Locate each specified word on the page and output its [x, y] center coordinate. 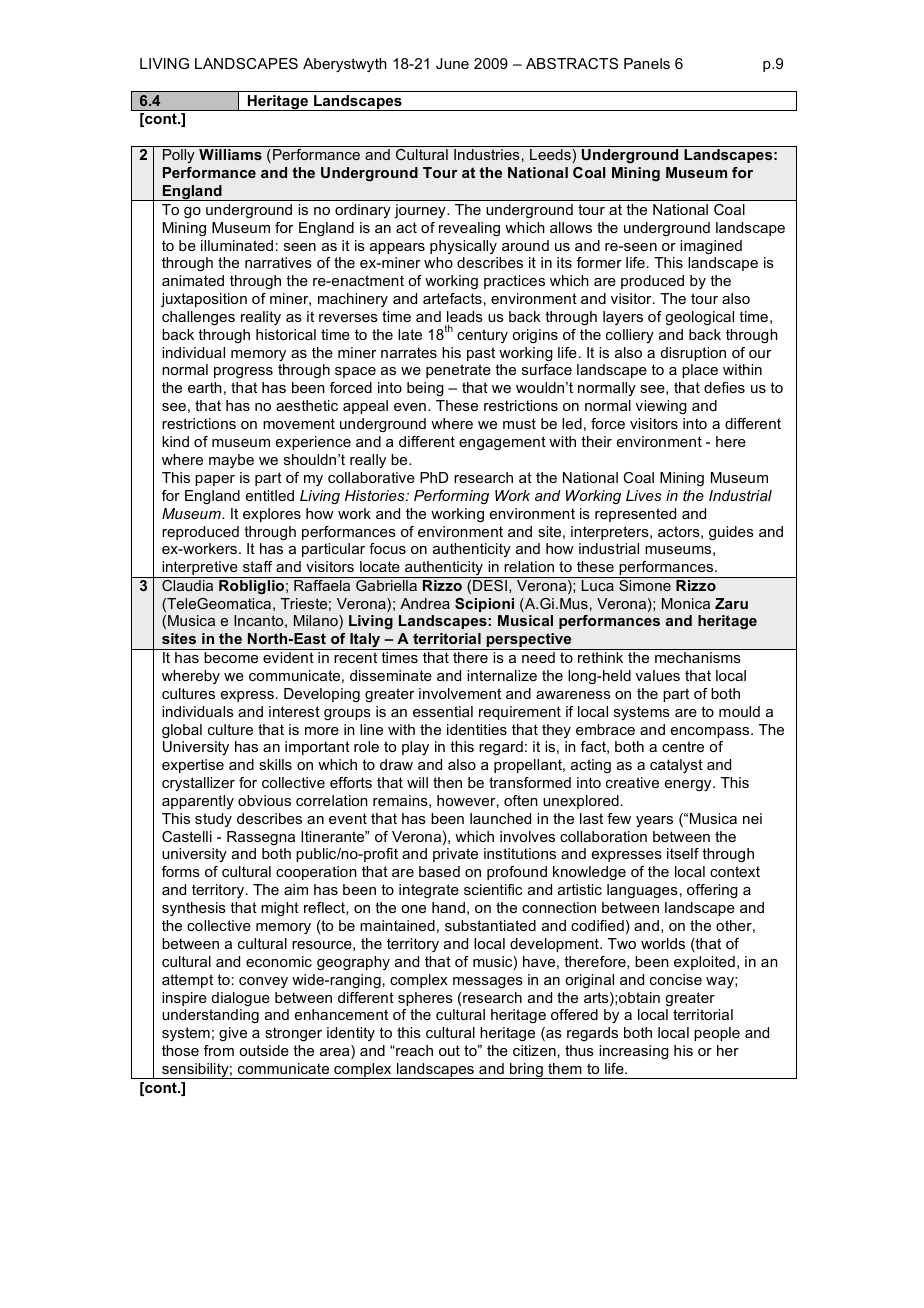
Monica [686, 603]
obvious [264, 800]
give [233, 1034]
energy [689, 785]
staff [257, 566]
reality [261, 318]
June [452, 63]
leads [465, 316]
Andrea [425, 603]
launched [500, 818]
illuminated [237, 245]
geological [699, 318]
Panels [647, 63]
